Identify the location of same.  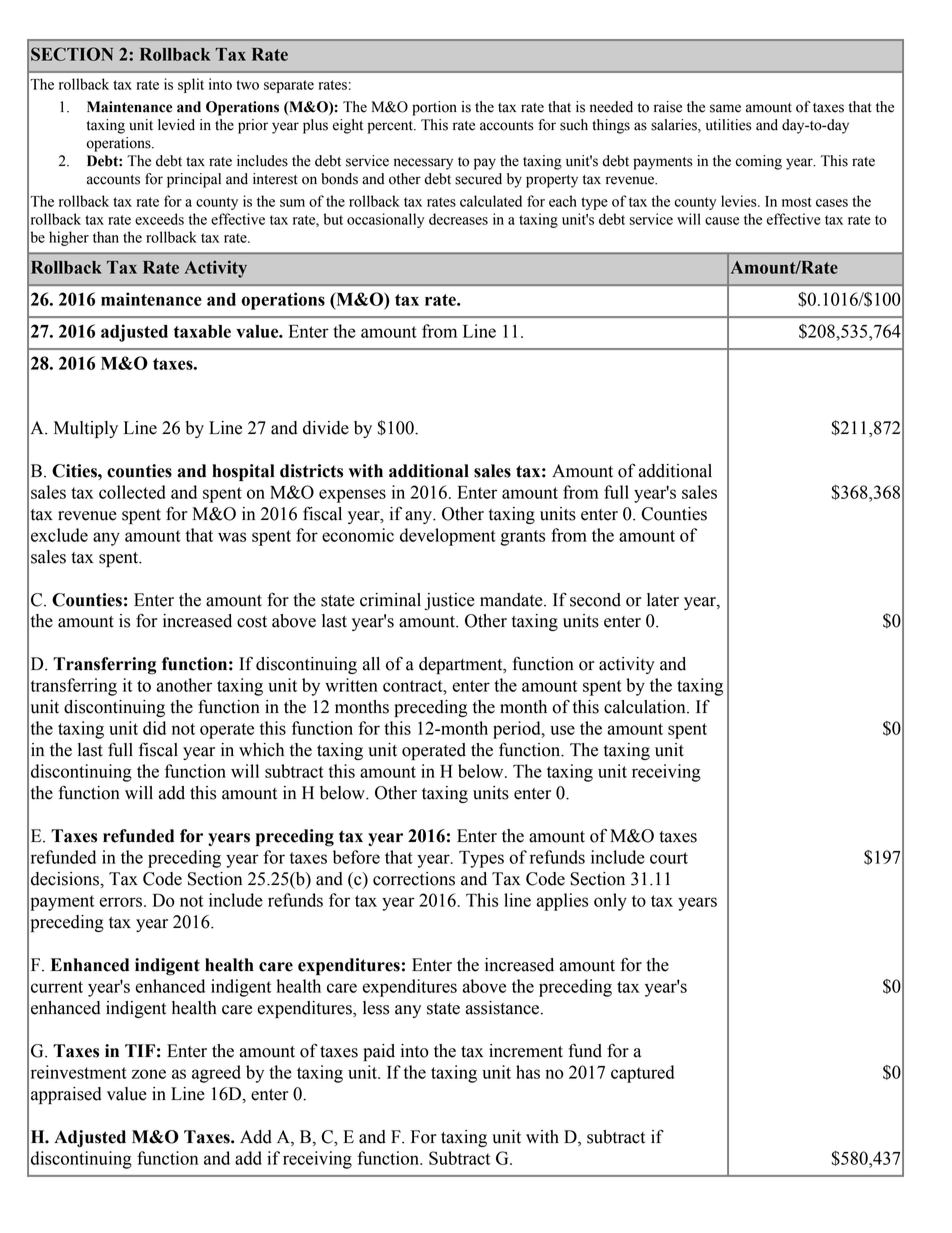
(725, 108).
